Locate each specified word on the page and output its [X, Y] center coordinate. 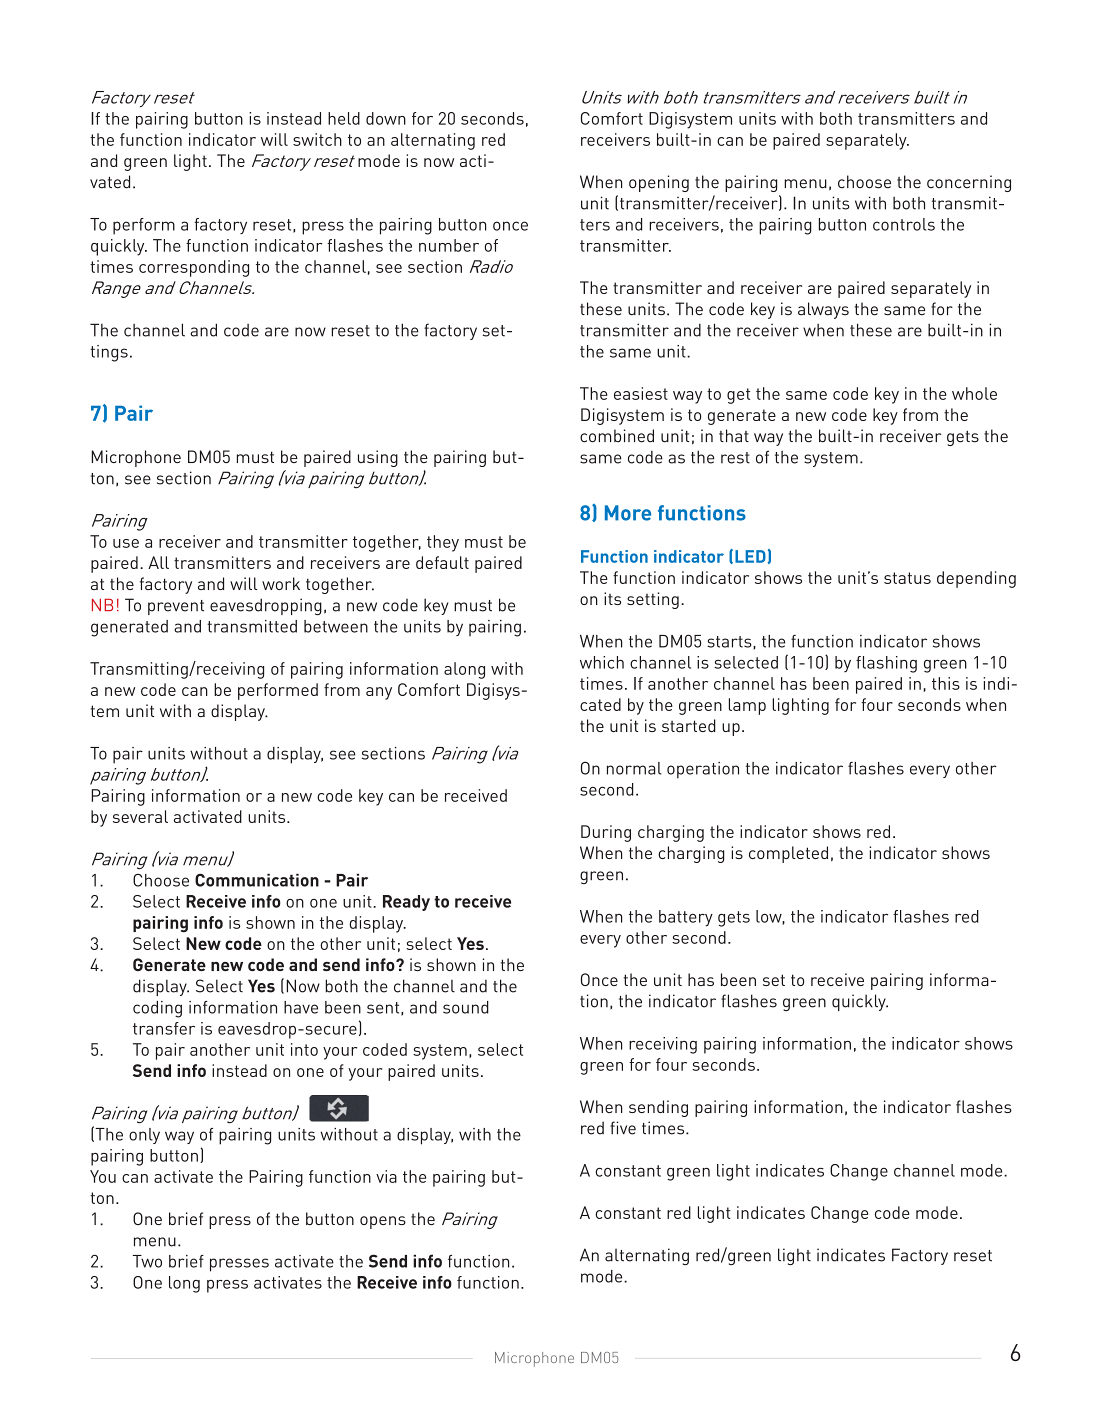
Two [147, 1261]
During [606, 833]
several [140, 816]
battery [686, 918]
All [158, 562]
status [907, 578]
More [628, 513]
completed [788, 854]
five [623, 1128]
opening [659, 183]
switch [317, 139]
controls [904, 224]
